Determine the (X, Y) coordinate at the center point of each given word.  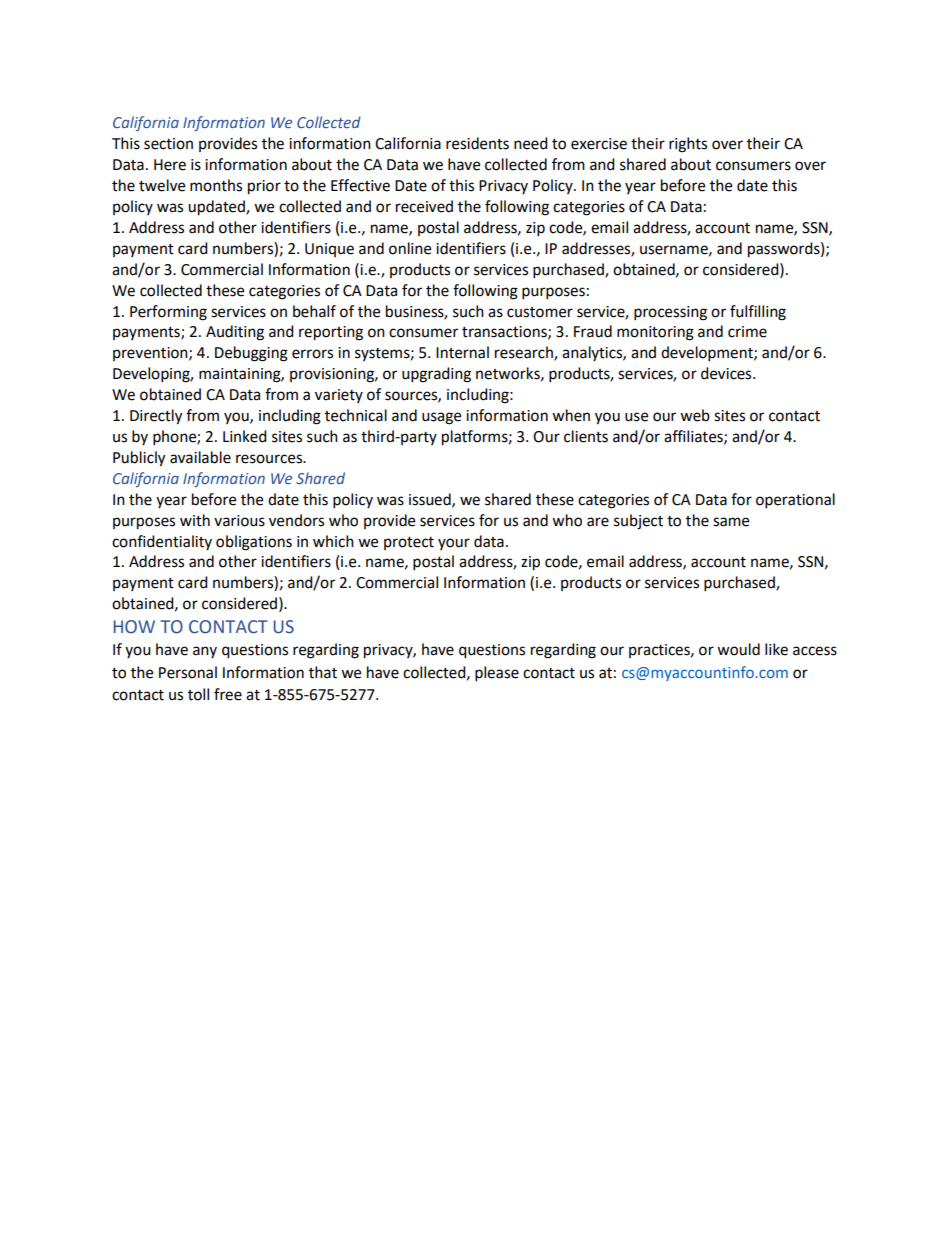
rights (688, 145)
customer (540, 312)
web (695, 415)
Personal (188, 672)
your (454, 544)
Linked (245, 436)
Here (170, 165)
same (731, 522)
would (738, 649)
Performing (168, 313)
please (497, 674)
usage (441, 418)
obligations (254, 543)
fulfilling (758, 313)
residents (477, 143)
